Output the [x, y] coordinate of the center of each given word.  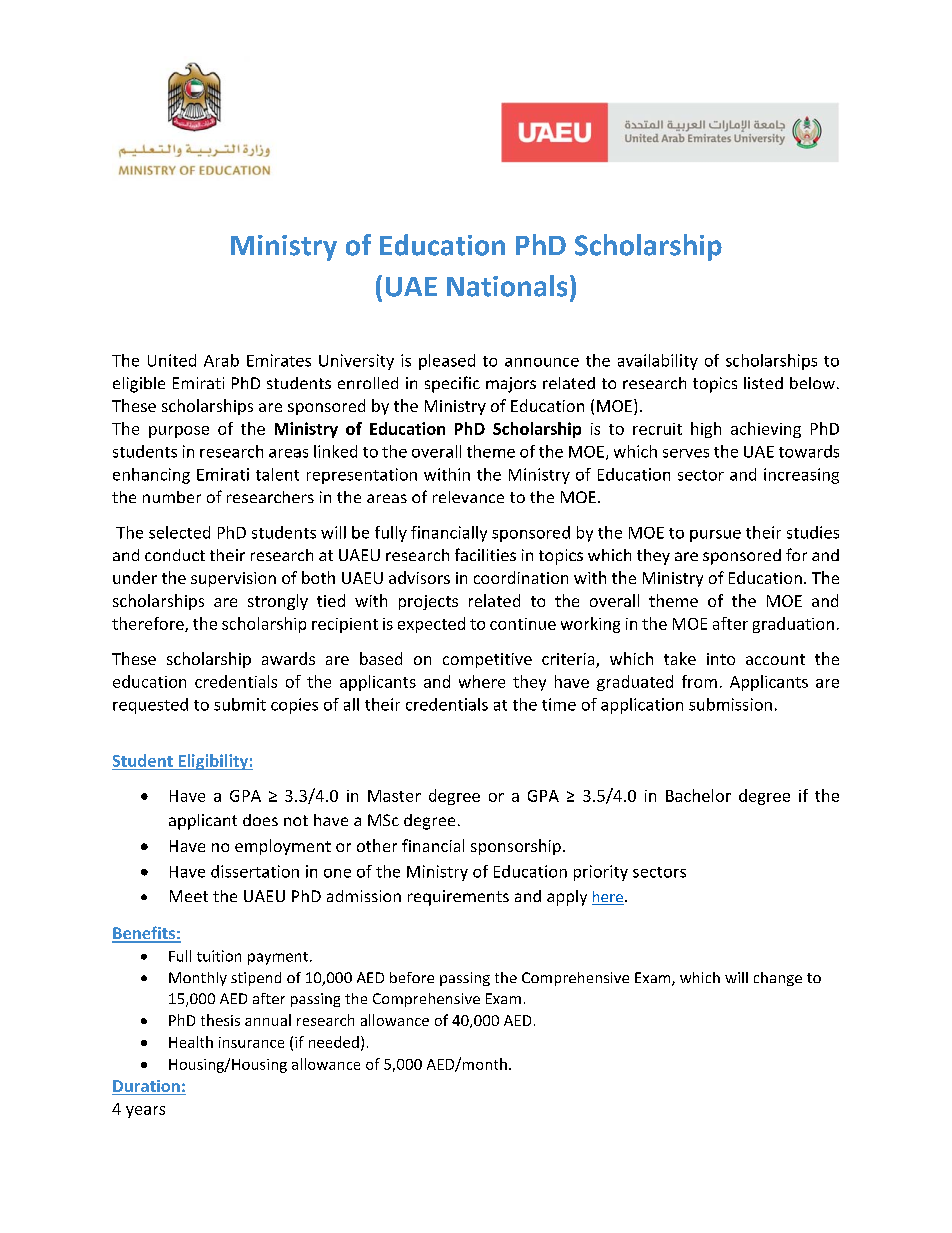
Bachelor [698, 795]
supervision [233, 579]
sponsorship [516, 847]
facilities [485, 554]
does [260, 820]
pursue [715, 536]
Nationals [507, 286]
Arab [221, 360]
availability [658, 362]
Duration [147, 1087]
